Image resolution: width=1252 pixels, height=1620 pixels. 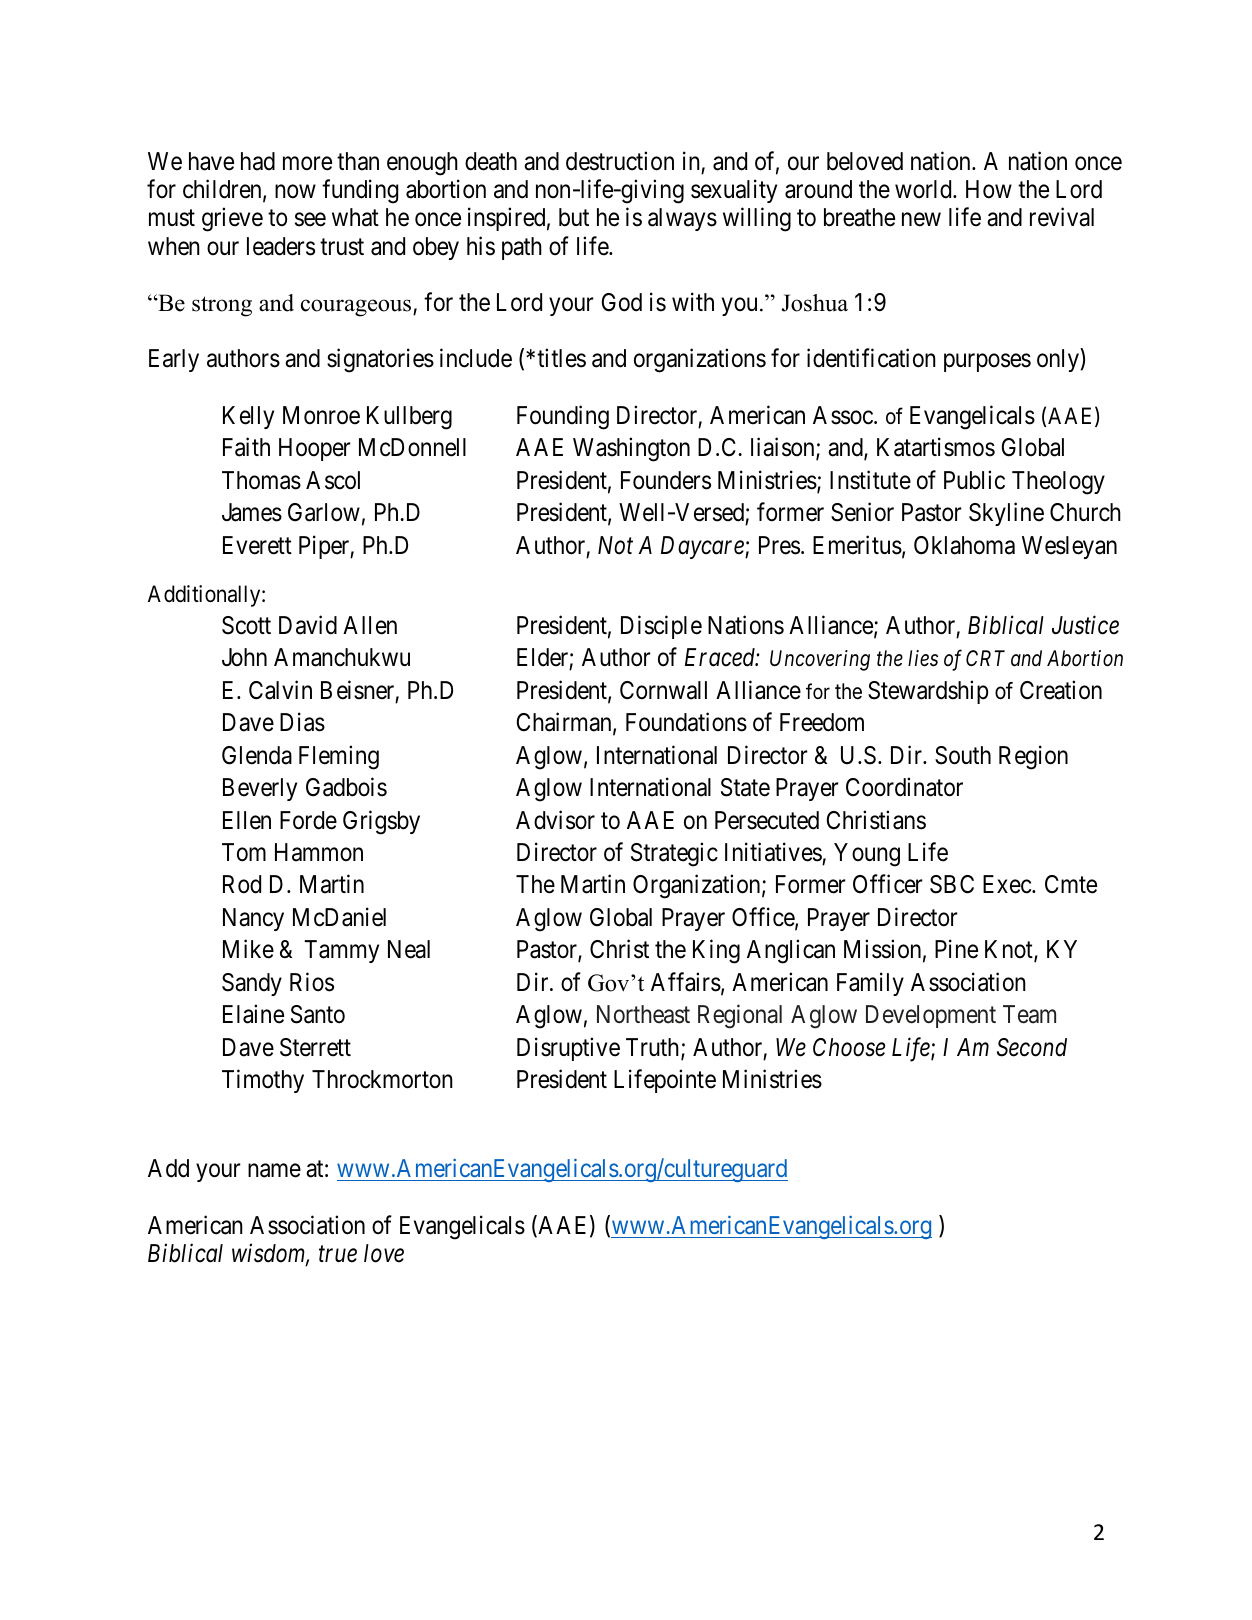 What do you see at coordinates (989, 189) in the screenshot?
I see `How` at bounding box center [989, 189].
